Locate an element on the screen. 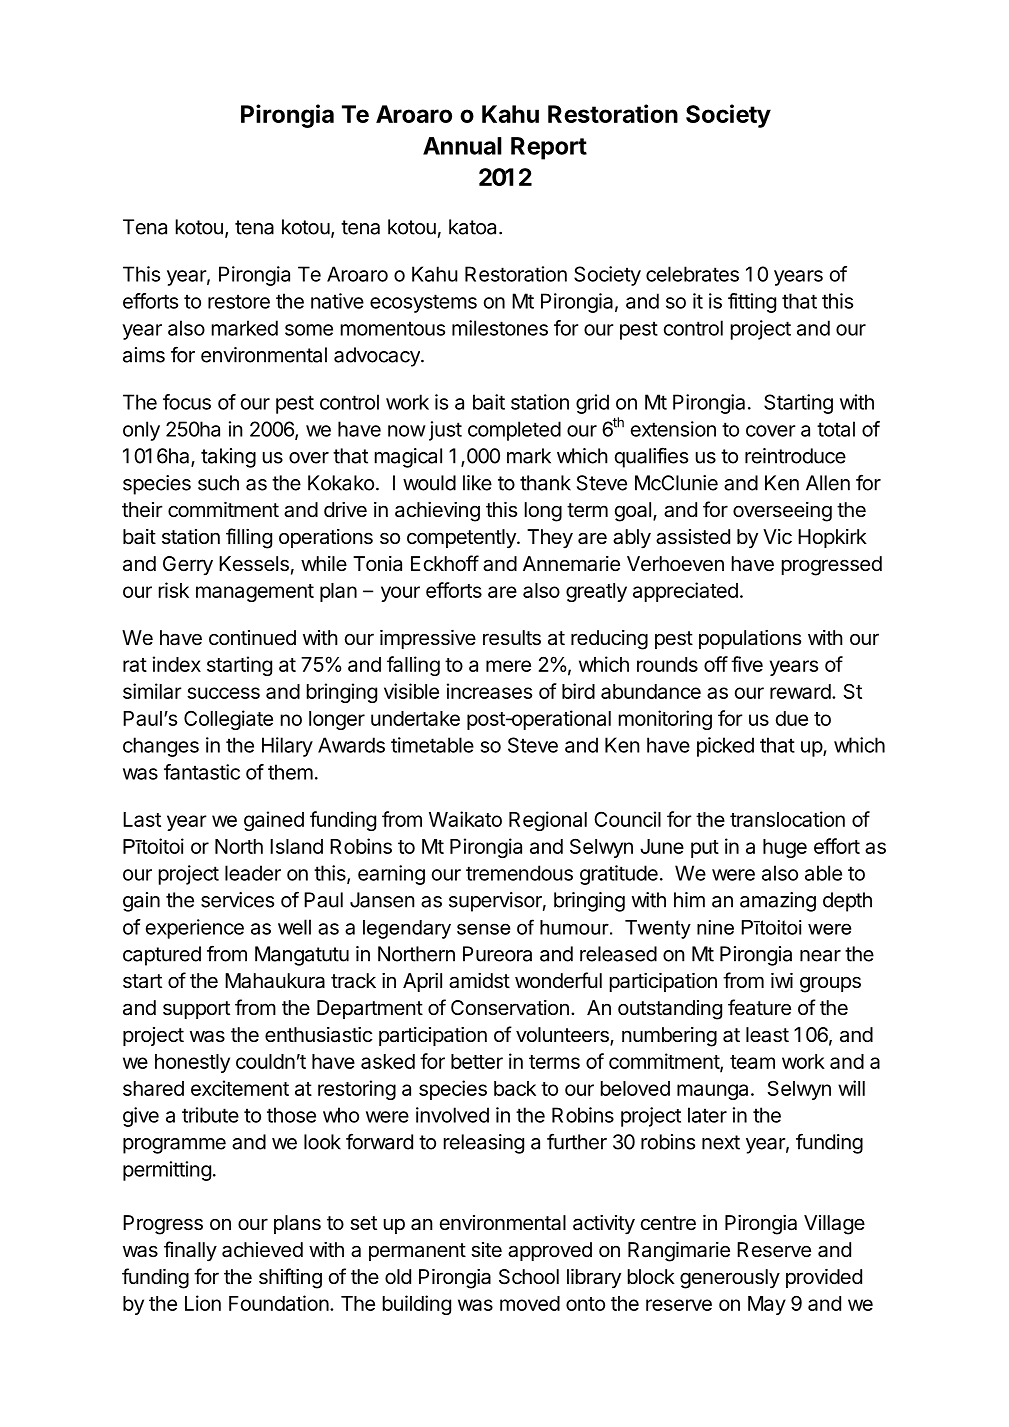  restore is located at coordinates (239, 301).
